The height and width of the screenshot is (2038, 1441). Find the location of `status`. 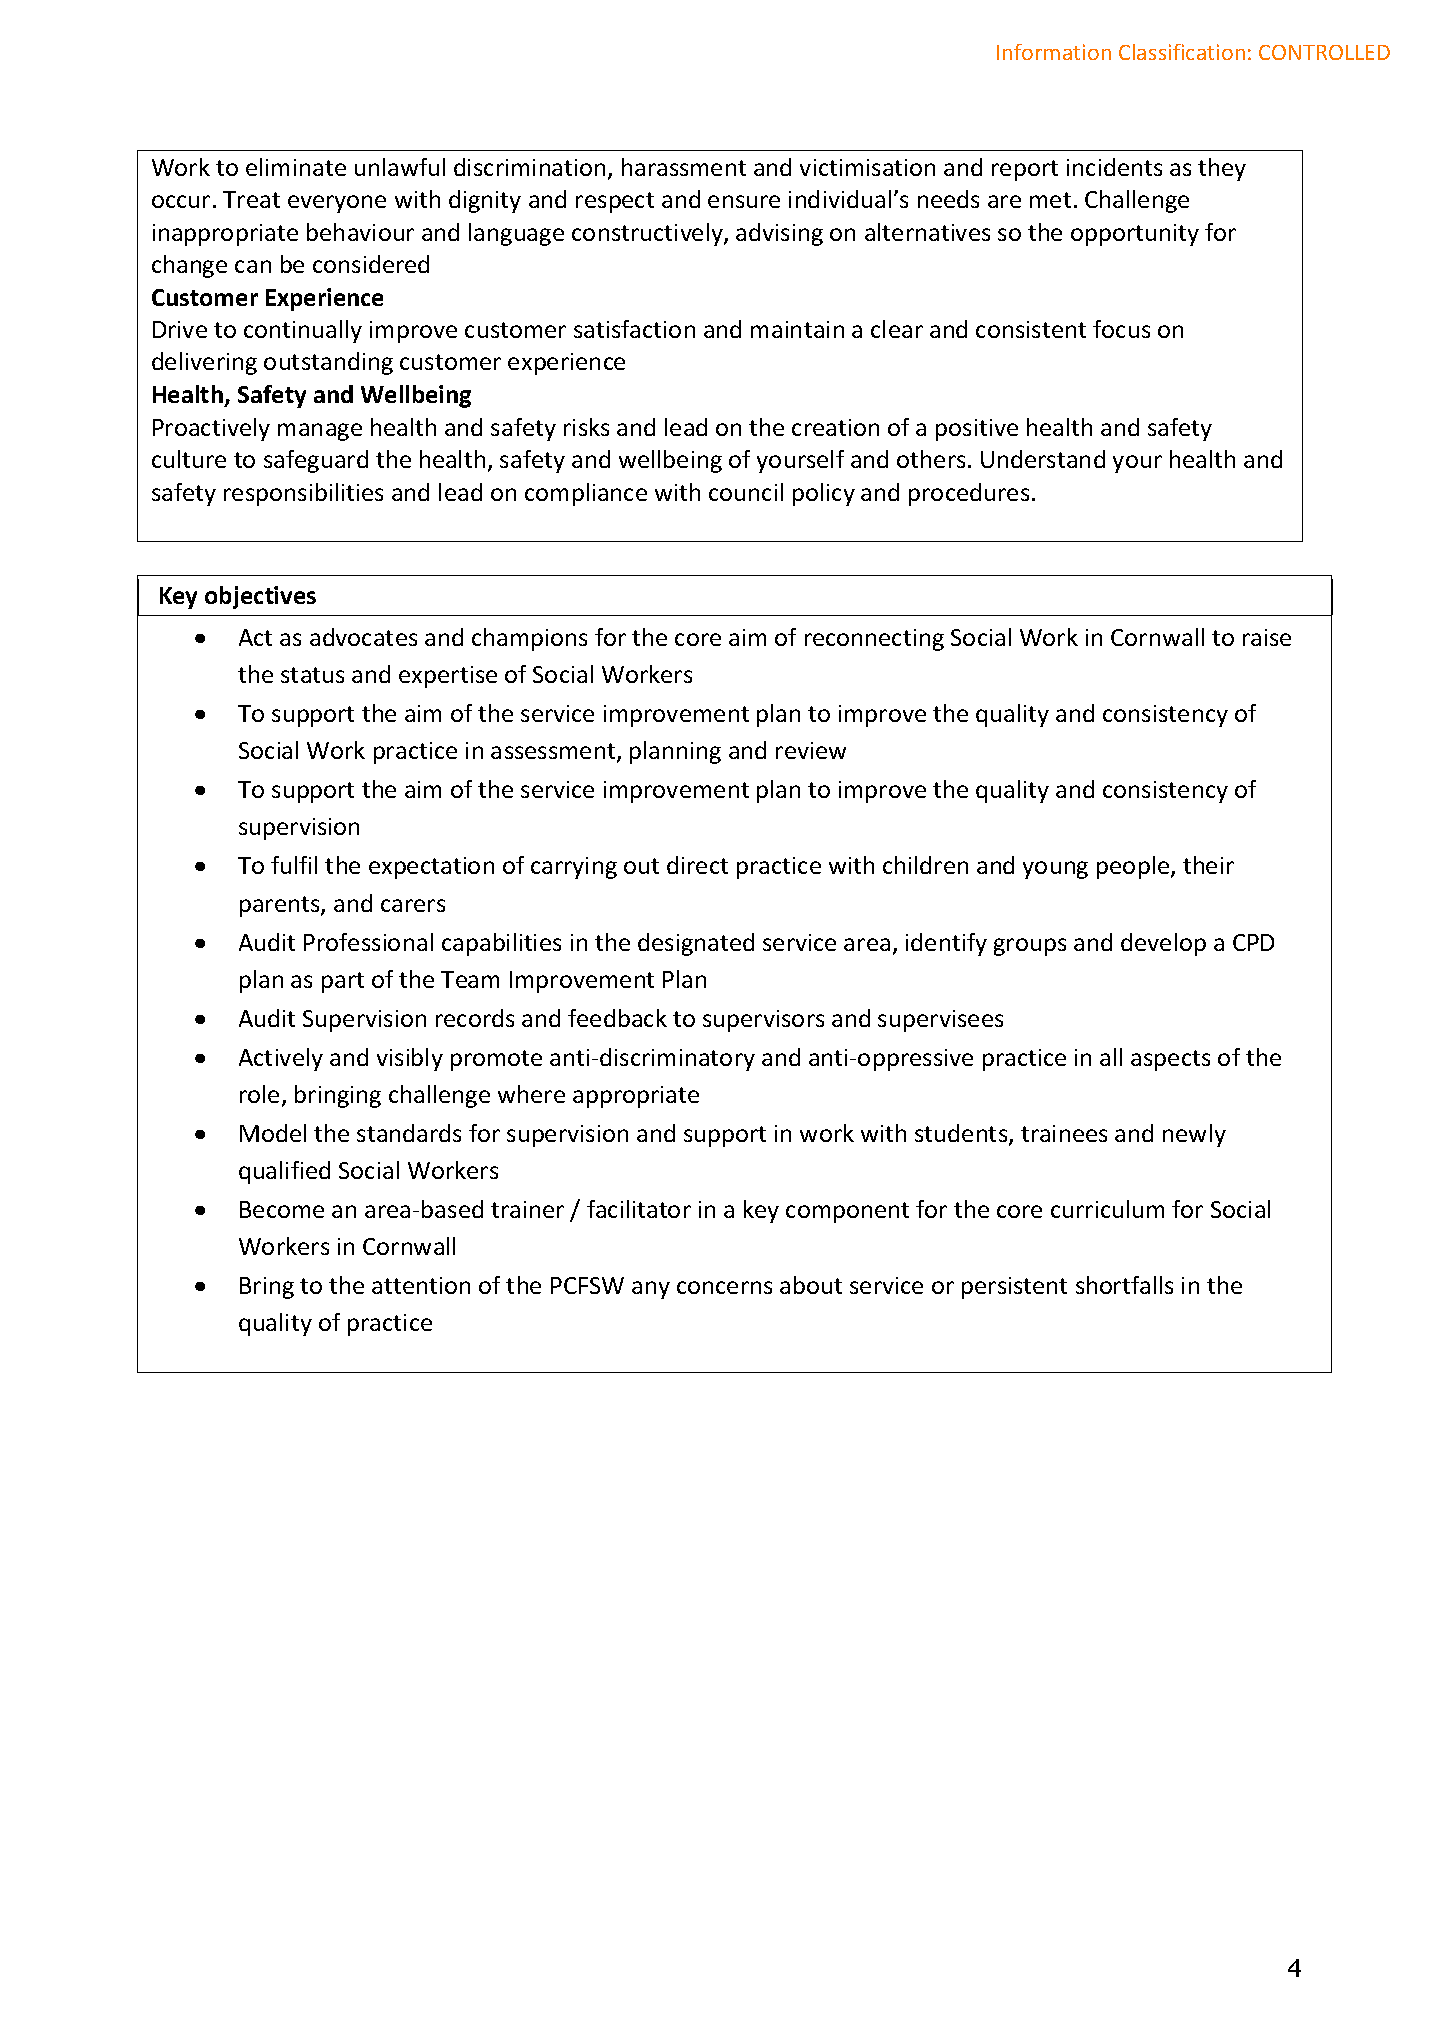

status is located at coordinates (312, 675).
